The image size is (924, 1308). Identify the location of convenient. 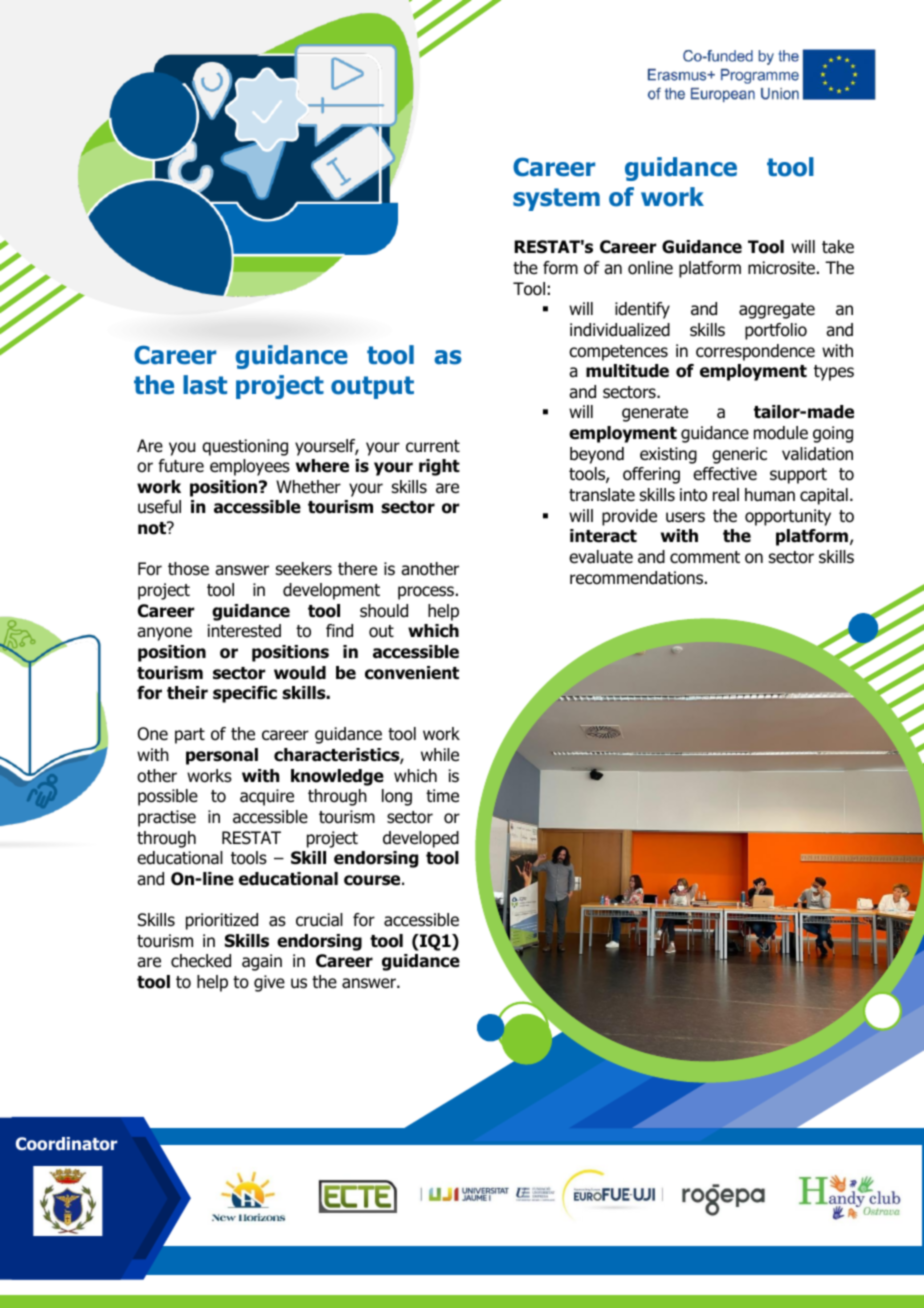
(412, 673).
